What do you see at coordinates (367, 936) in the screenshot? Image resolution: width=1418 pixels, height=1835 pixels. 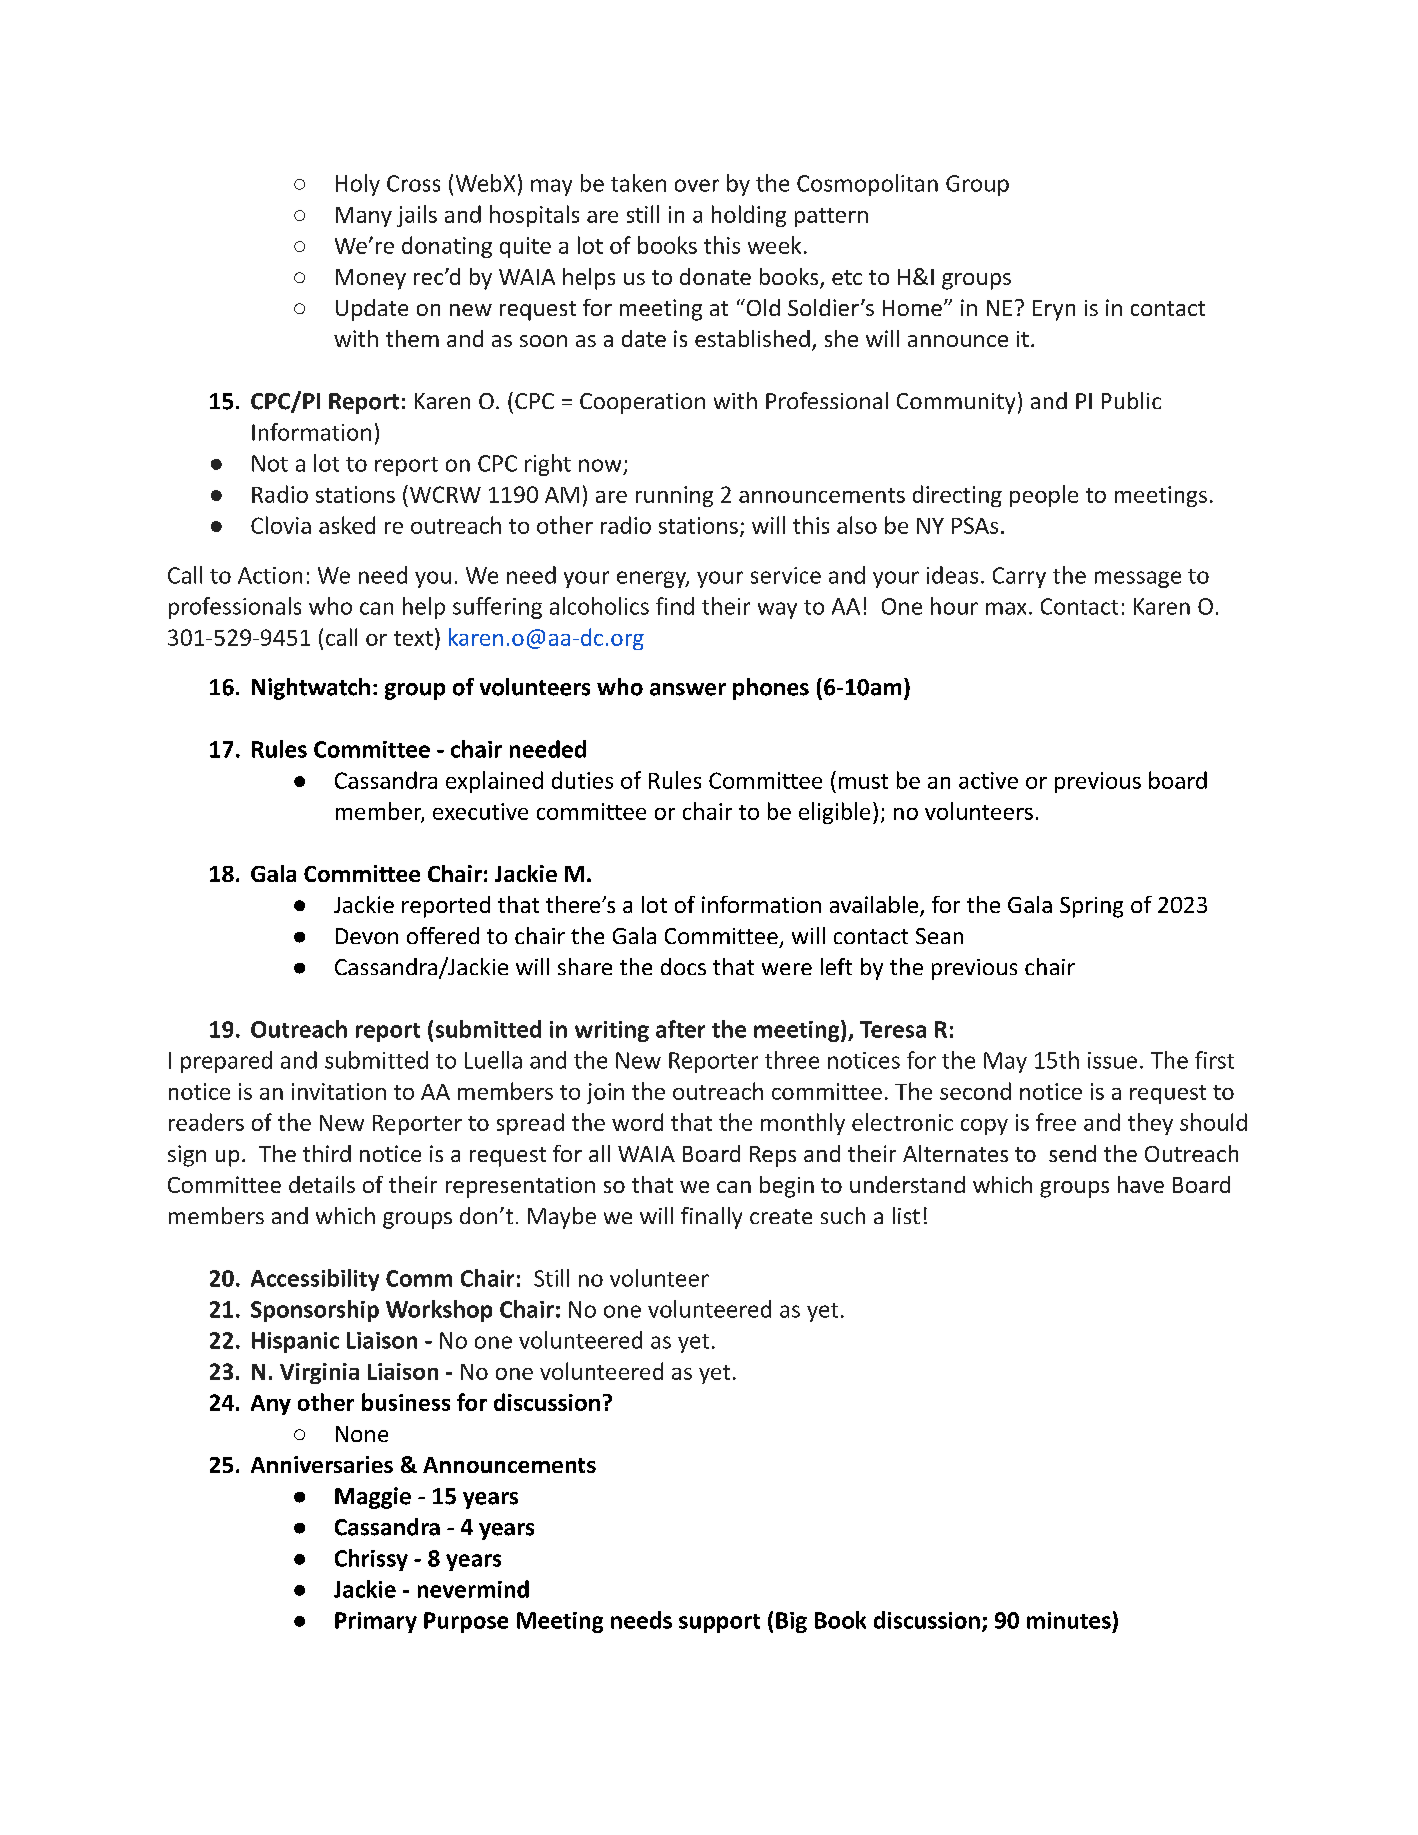 I see `Devon` at bounding box center [367, 936].
